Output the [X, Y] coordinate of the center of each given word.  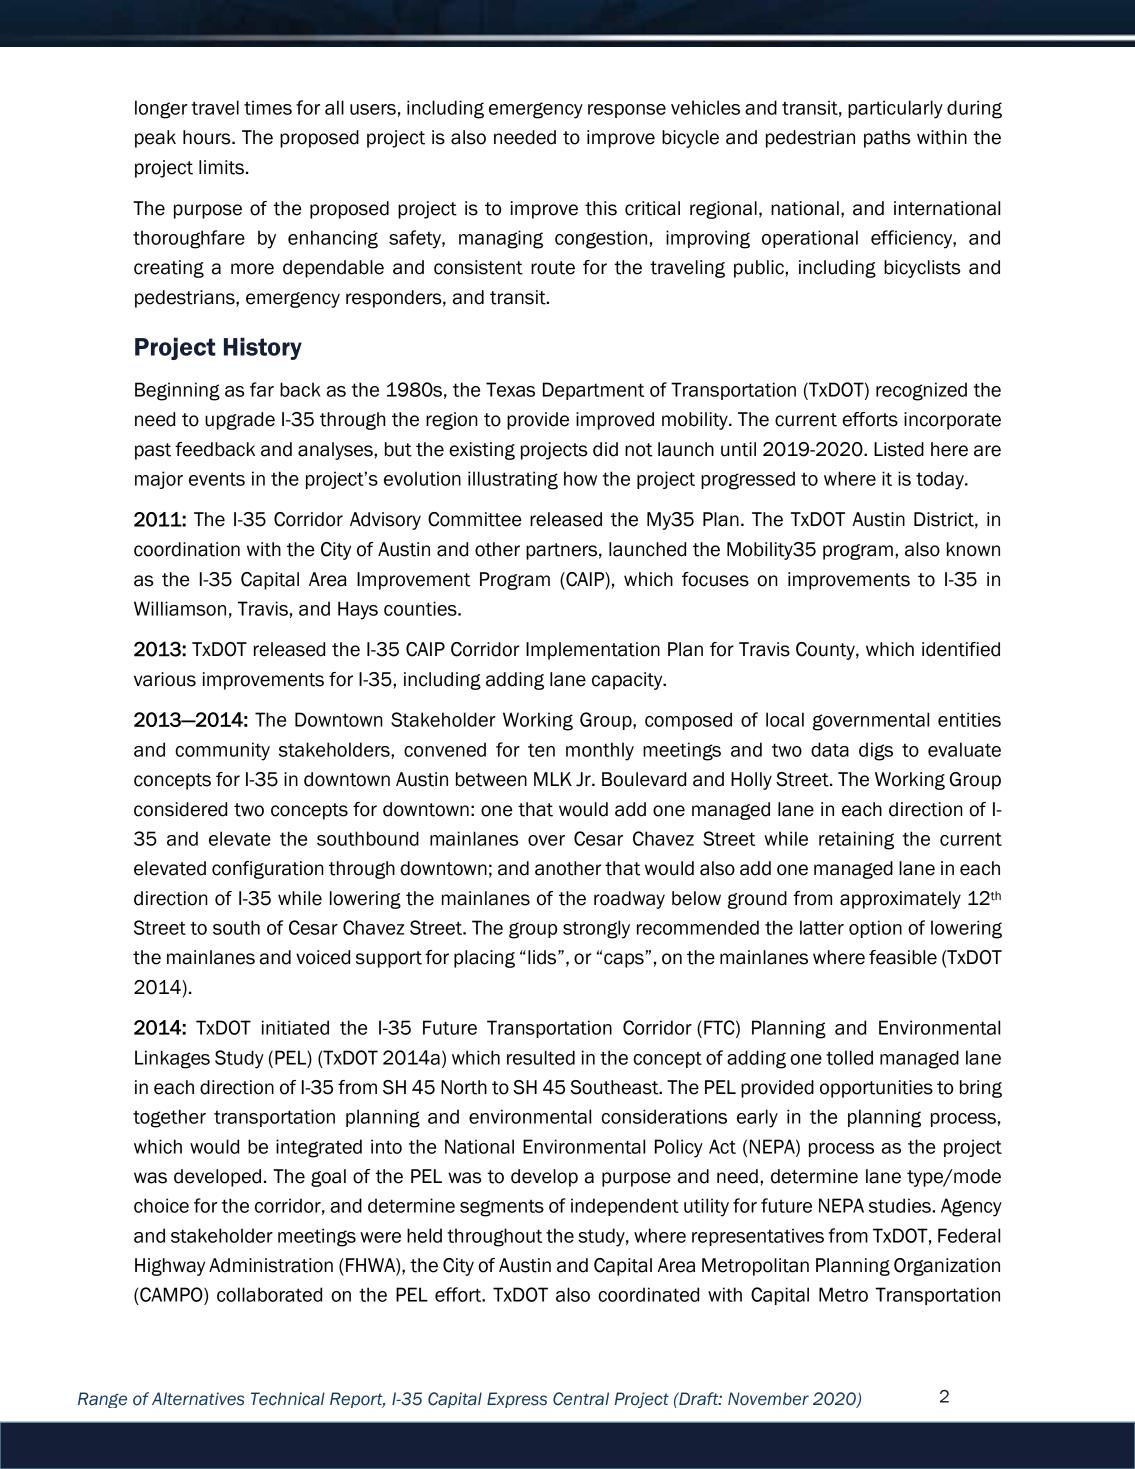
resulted [541, 1057]
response [627, 111]
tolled [849, 1057]
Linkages [172, 1059]
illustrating [513, 480]
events [217, 479]
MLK [553, 779]
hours [208, 137]
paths [887, 139]
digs [876, 751]
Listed [899, 449]
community [222, 751]
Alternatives [198, 1399]
